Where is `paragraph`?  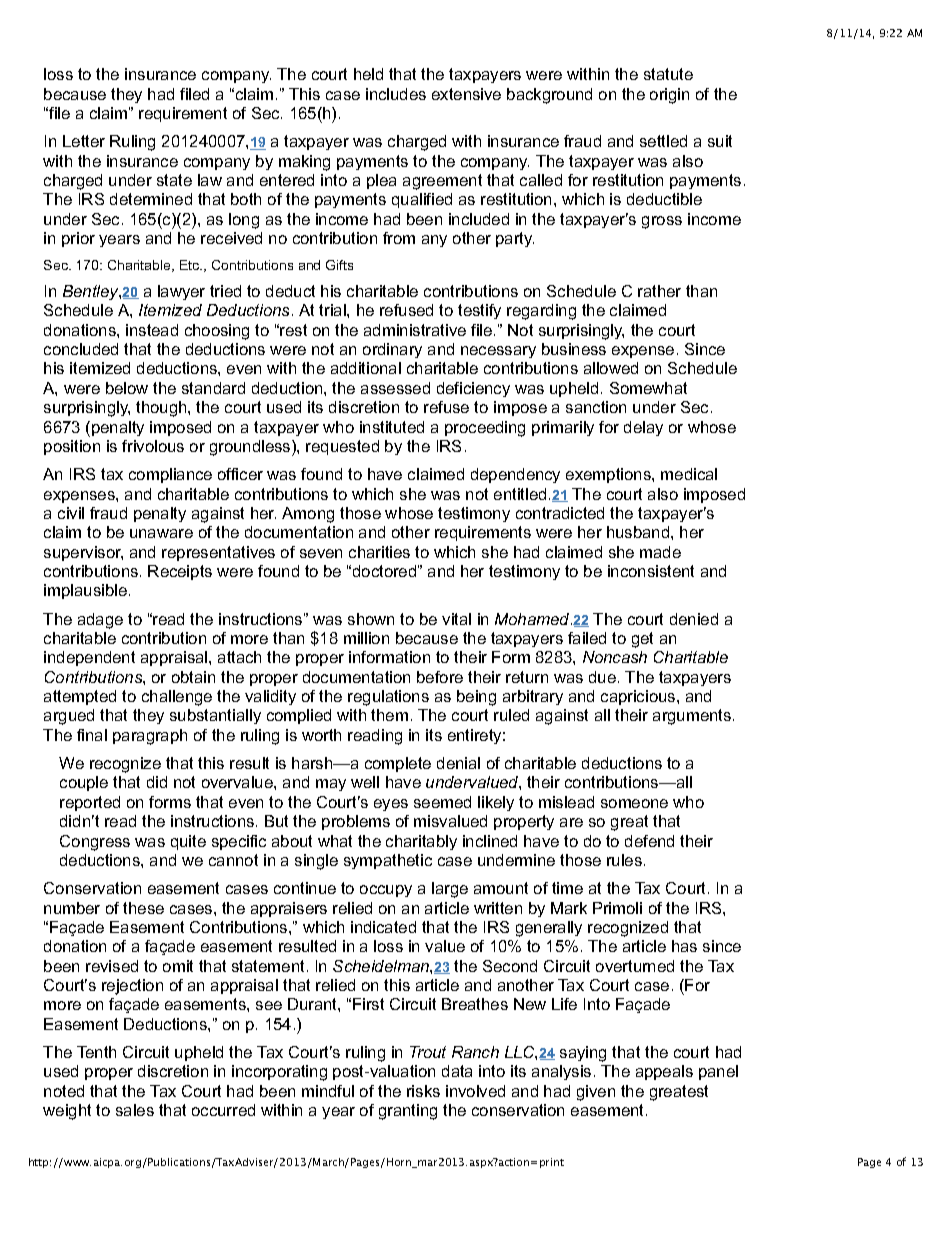 paragraph is located at coordinates (150, 737).
